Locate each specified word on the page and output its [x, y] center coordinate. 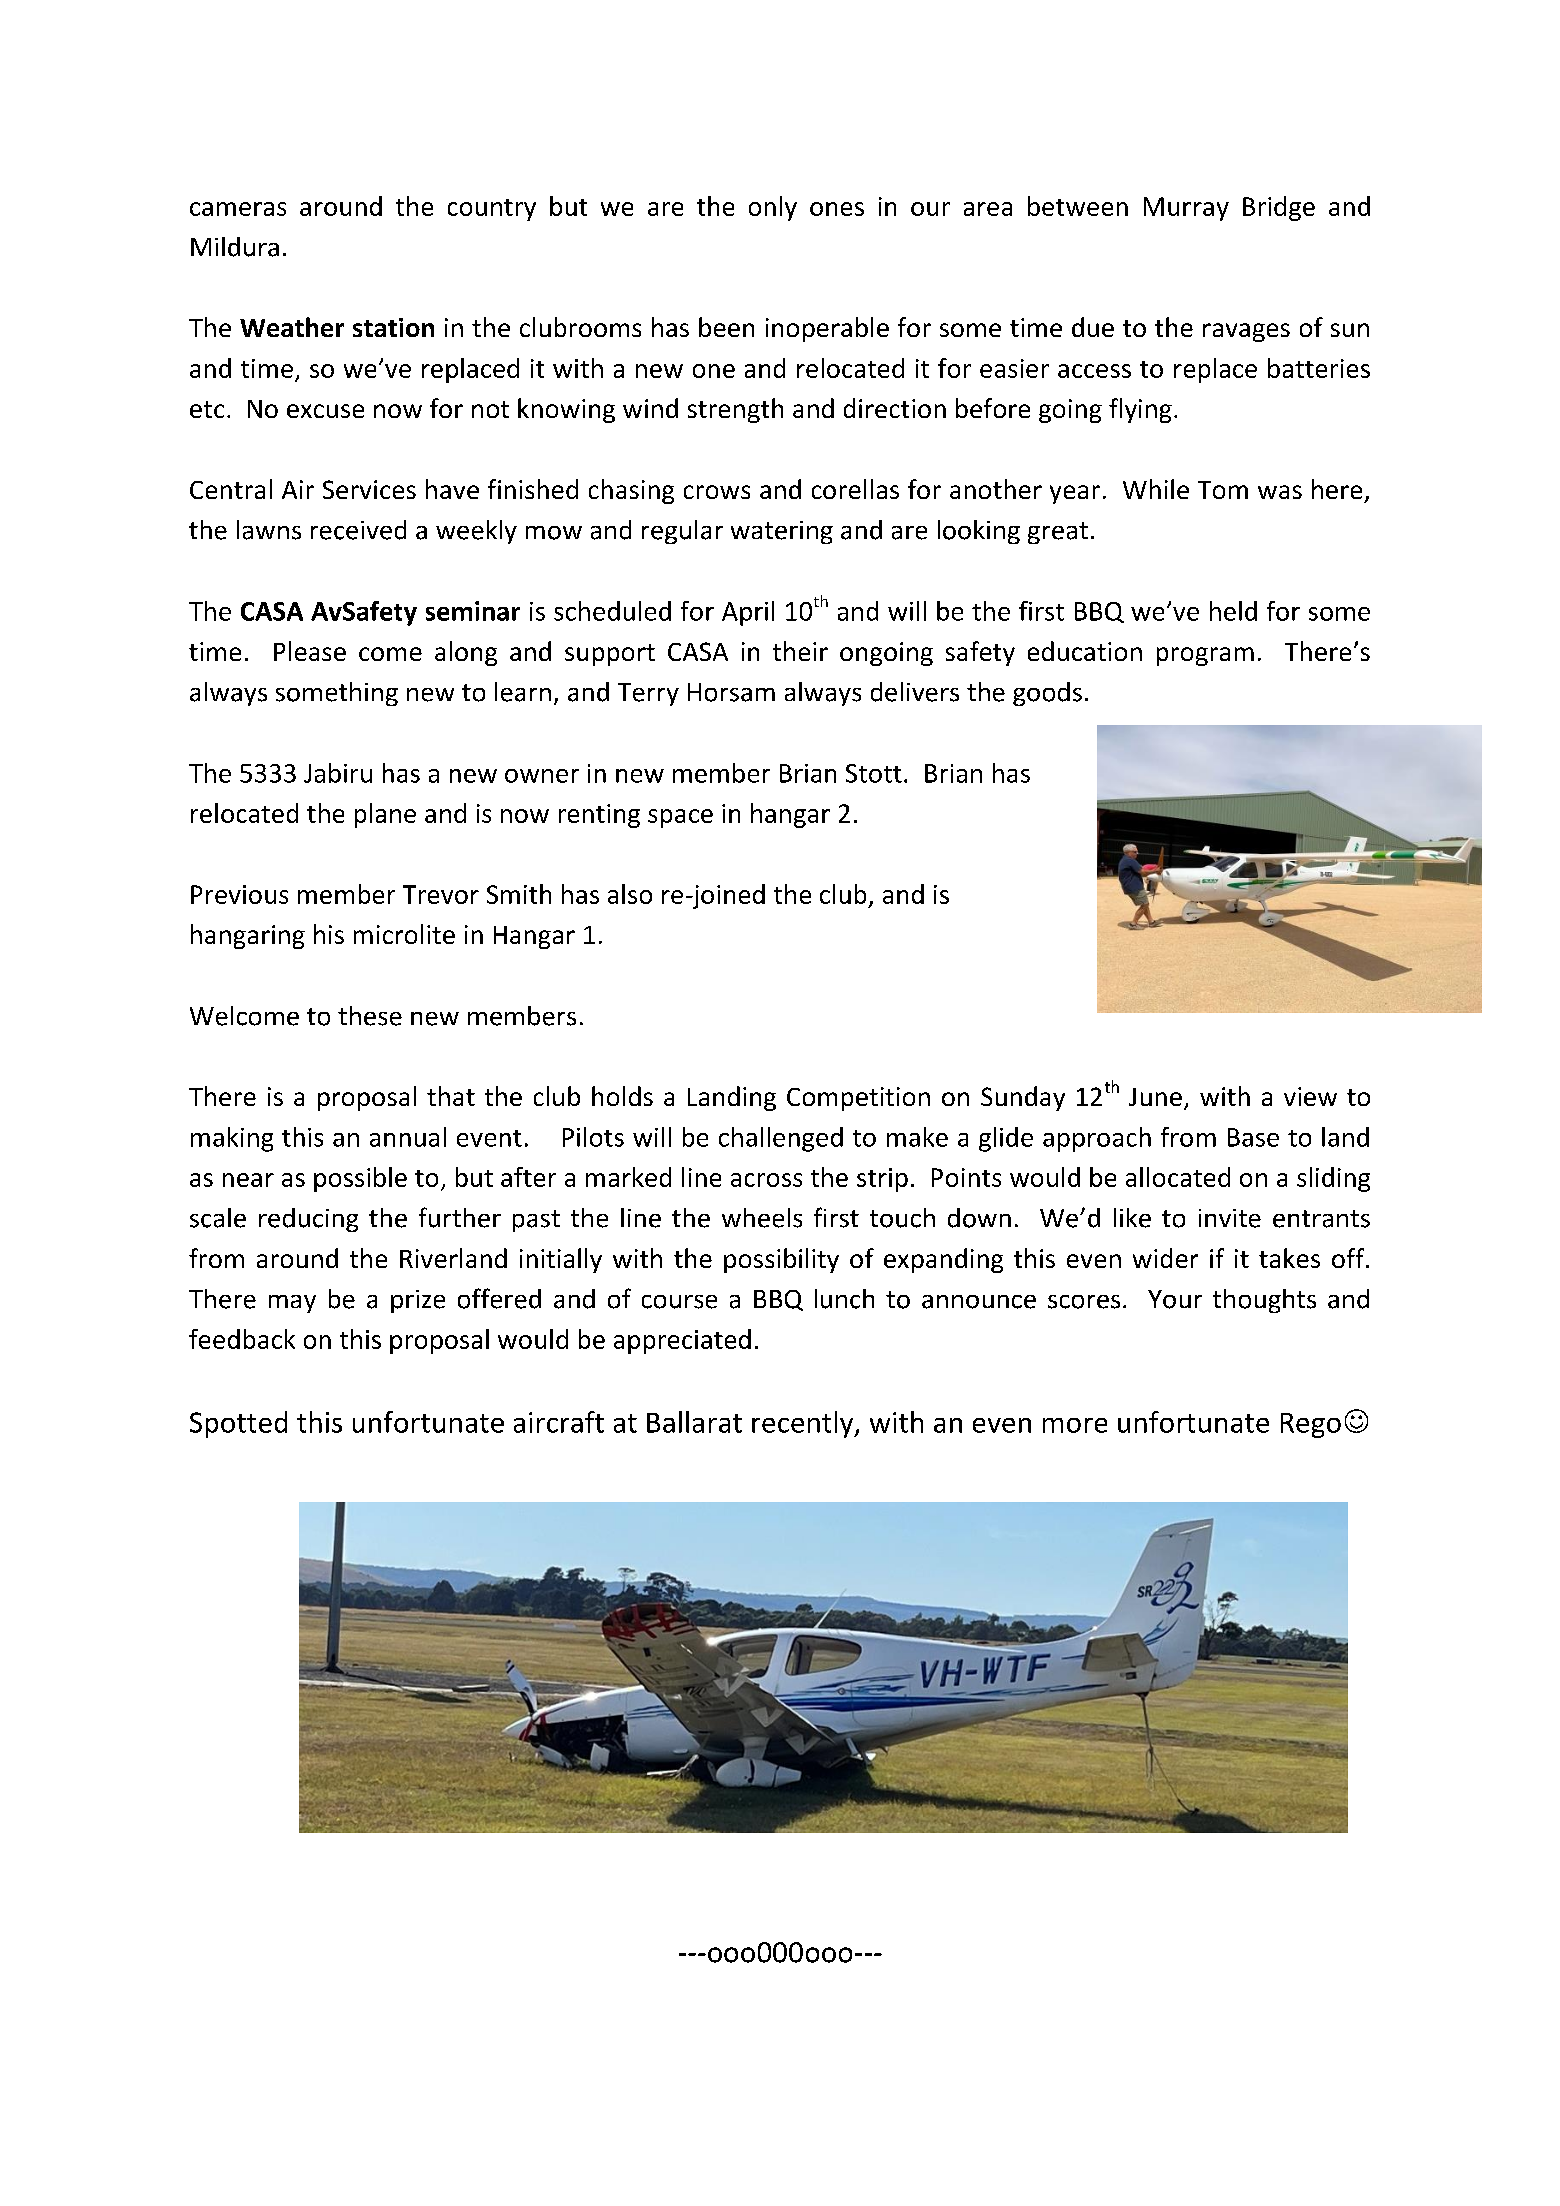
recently [804, 1424]
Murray [1186, 209]
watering [782, 532]
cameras [238, 209]
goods [1047, 694]
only [773, 208]
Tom [1223, 490]
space [680, 818]
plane [385, 815]
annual [408, 1137]
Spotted [238, 1424]
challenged [781, 1139]
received [358, 530]
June [1155, 1097]
